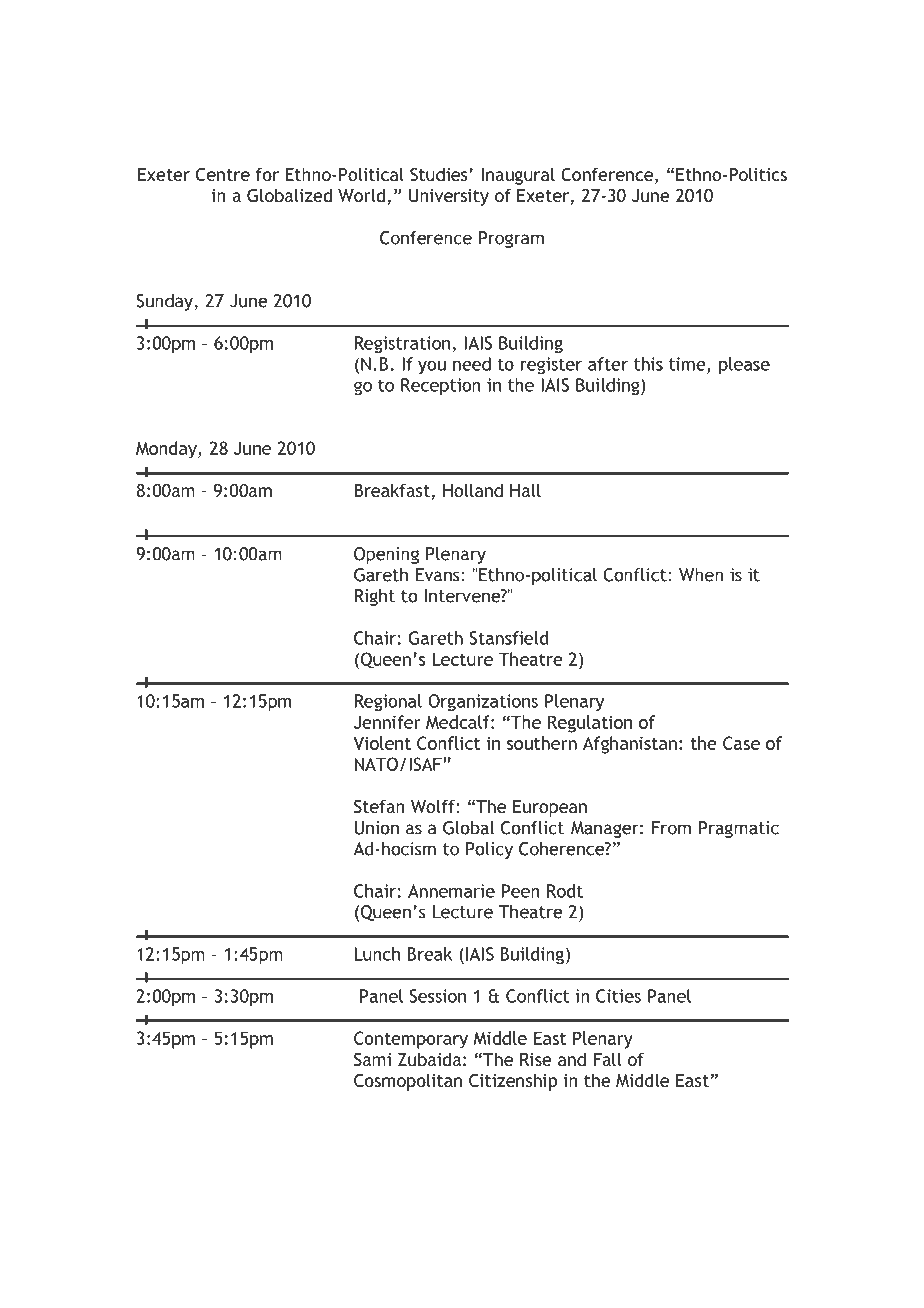 This page has width=924, height=1308. Describe the element at coordinates (223, 175) in the page. I see `Centre` at that location.
